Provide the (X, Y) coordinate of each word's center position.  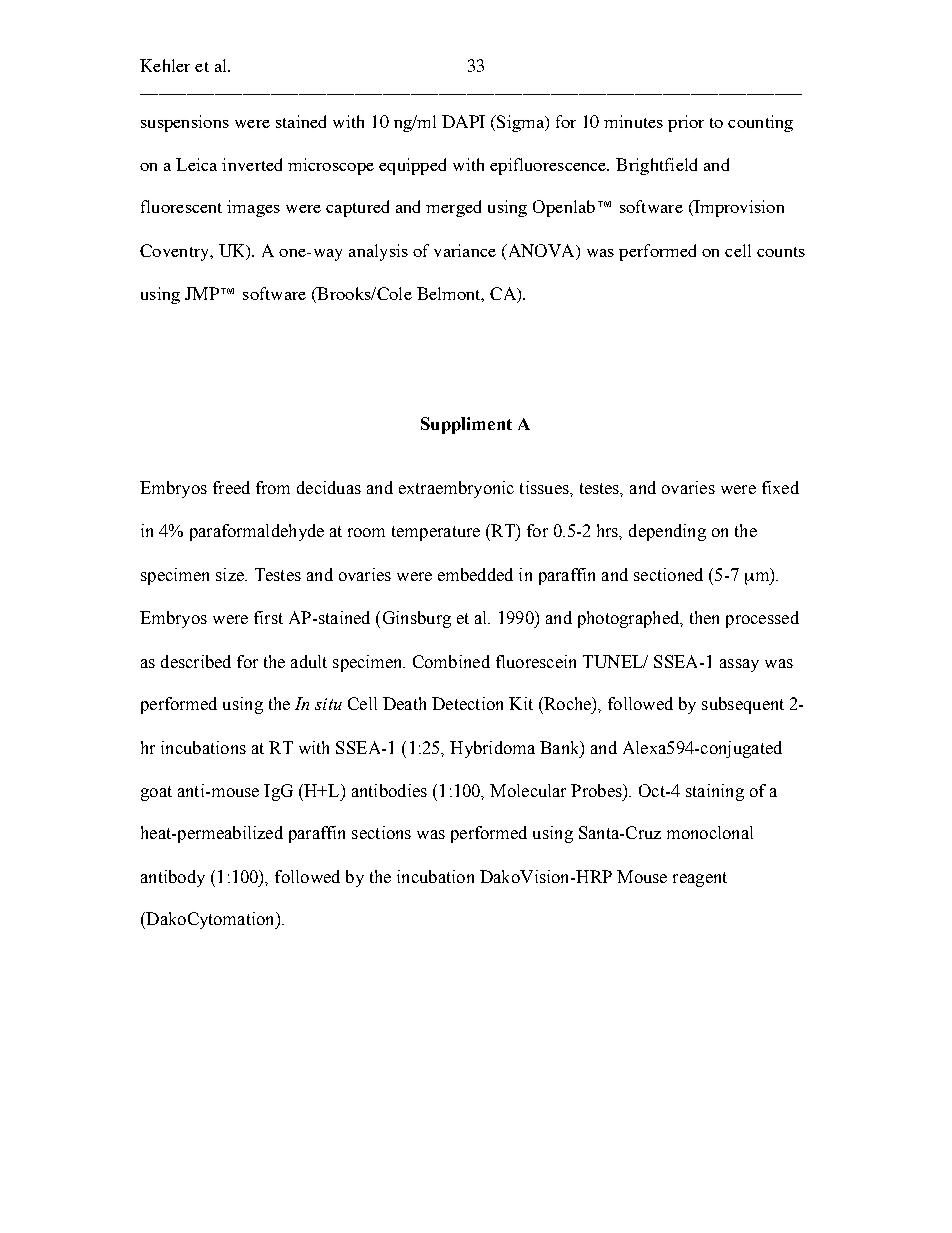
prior (686, 123)
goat (156, 793)
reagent (700, 879)
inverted (252, 164)
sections (381, 832)
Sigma (520, 123)
